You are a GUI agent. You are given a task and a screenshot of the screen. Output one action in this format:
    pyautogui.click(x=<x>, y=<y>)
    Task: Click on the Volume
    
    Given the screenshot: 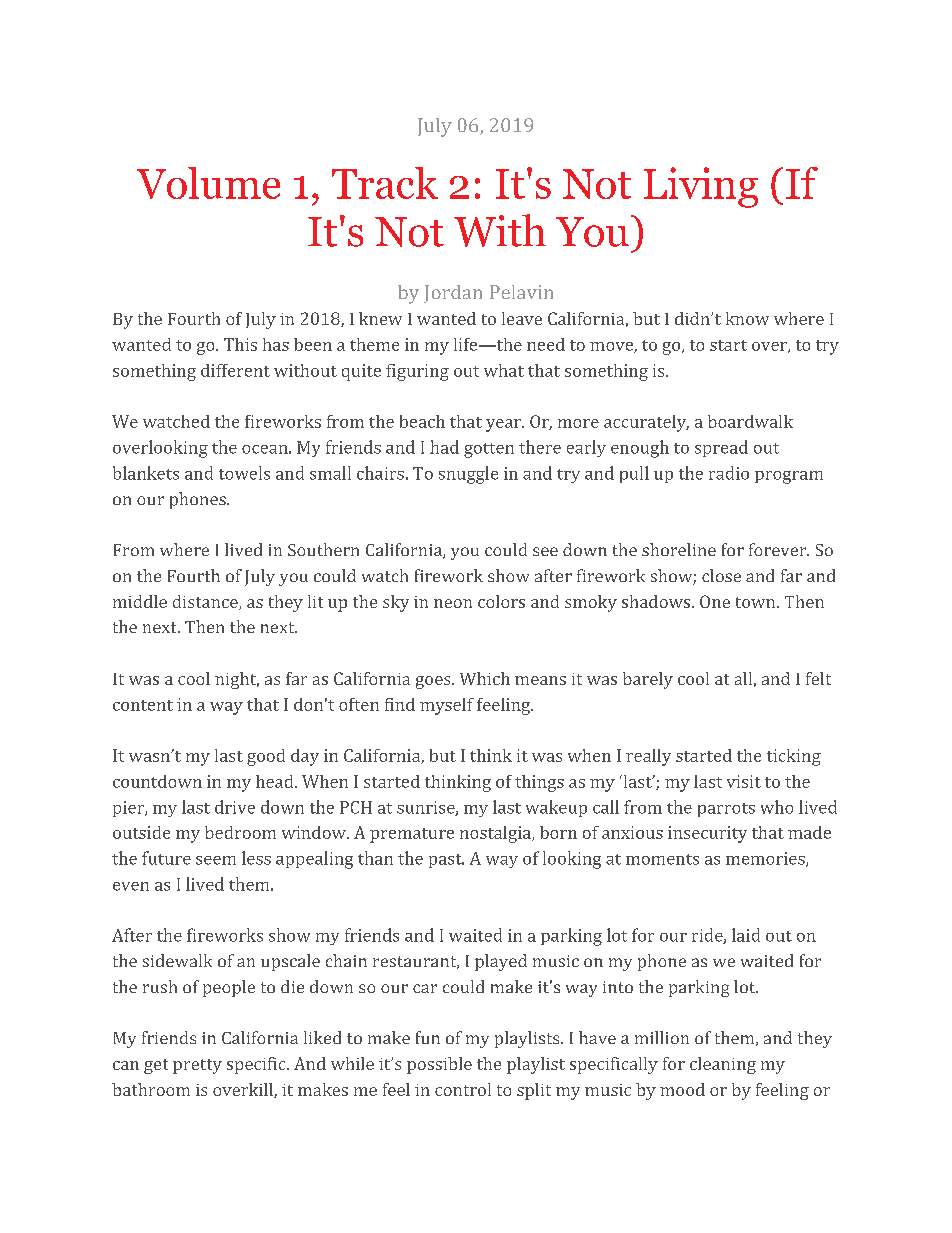 What is the action you would take?
    pyautogui.click(x=208, y=183)
